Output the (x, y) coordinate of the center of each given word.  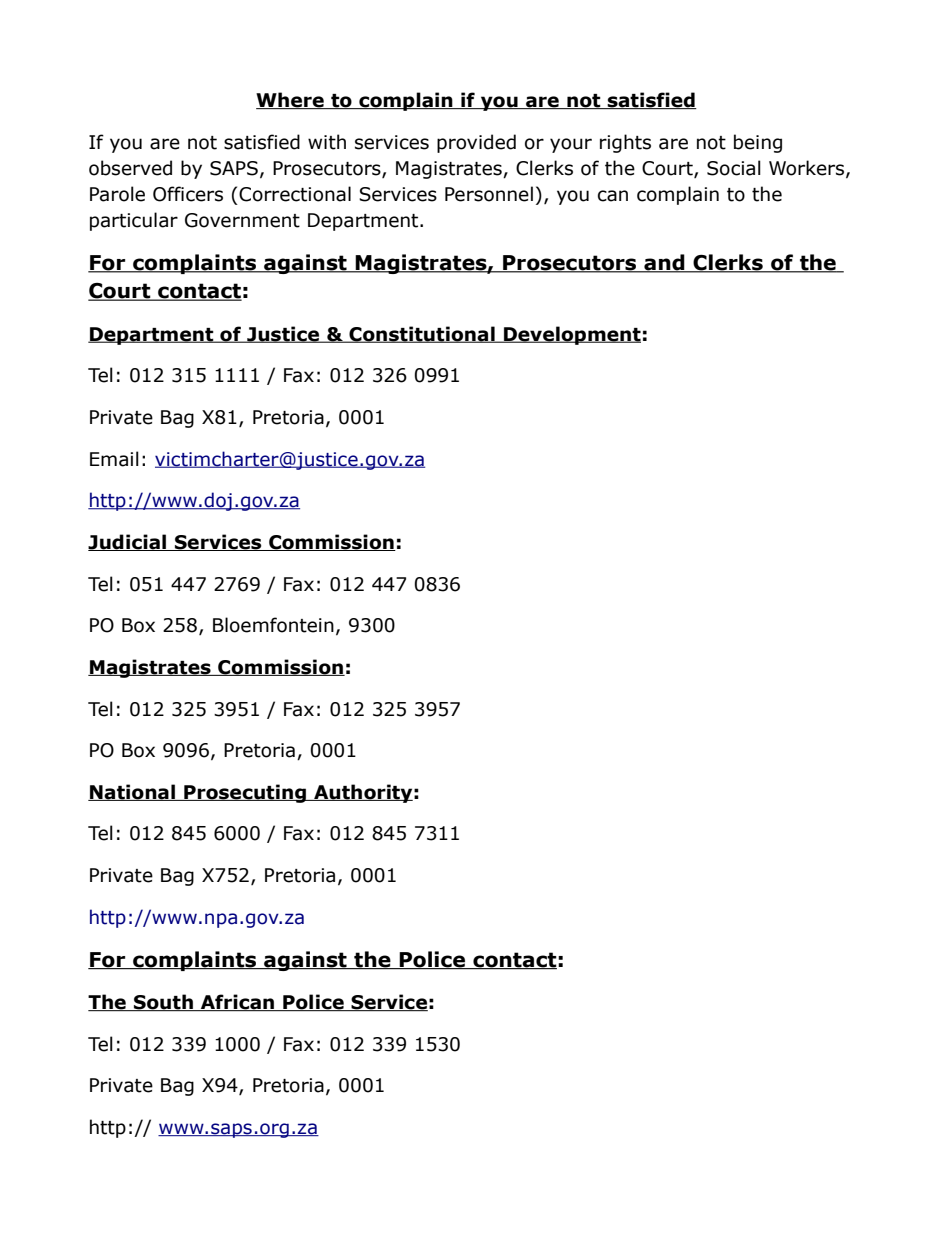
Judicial (128, 542)
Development (571, 335)
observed (130, 168)
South (163, 1002)
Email (114, 459)
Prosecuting (245, 793)
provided (476, 143)
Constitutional (422, 334)
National (132, 792)
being (758, 143)
